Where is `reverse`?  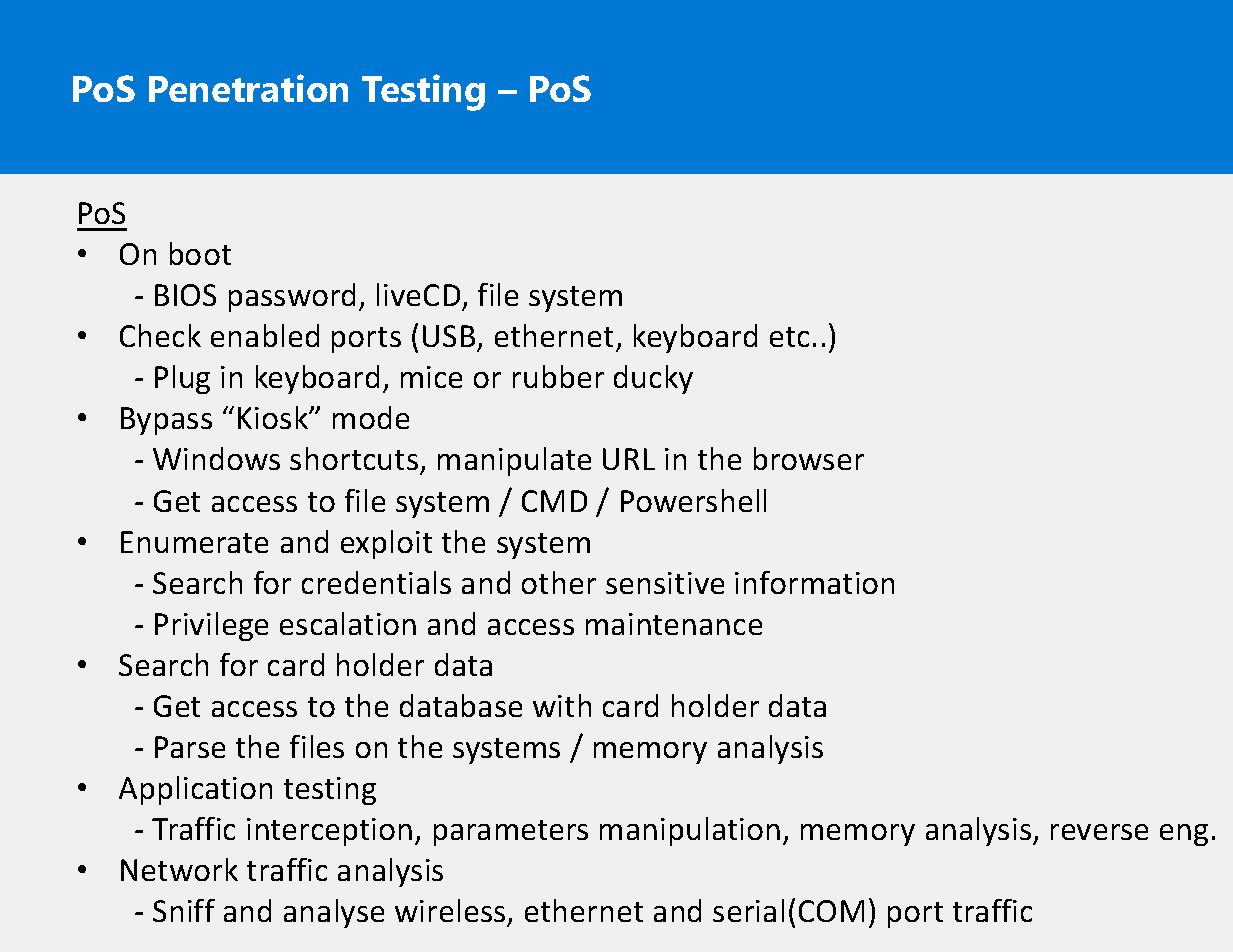 reverse is located at coordinates (1099, 832).
